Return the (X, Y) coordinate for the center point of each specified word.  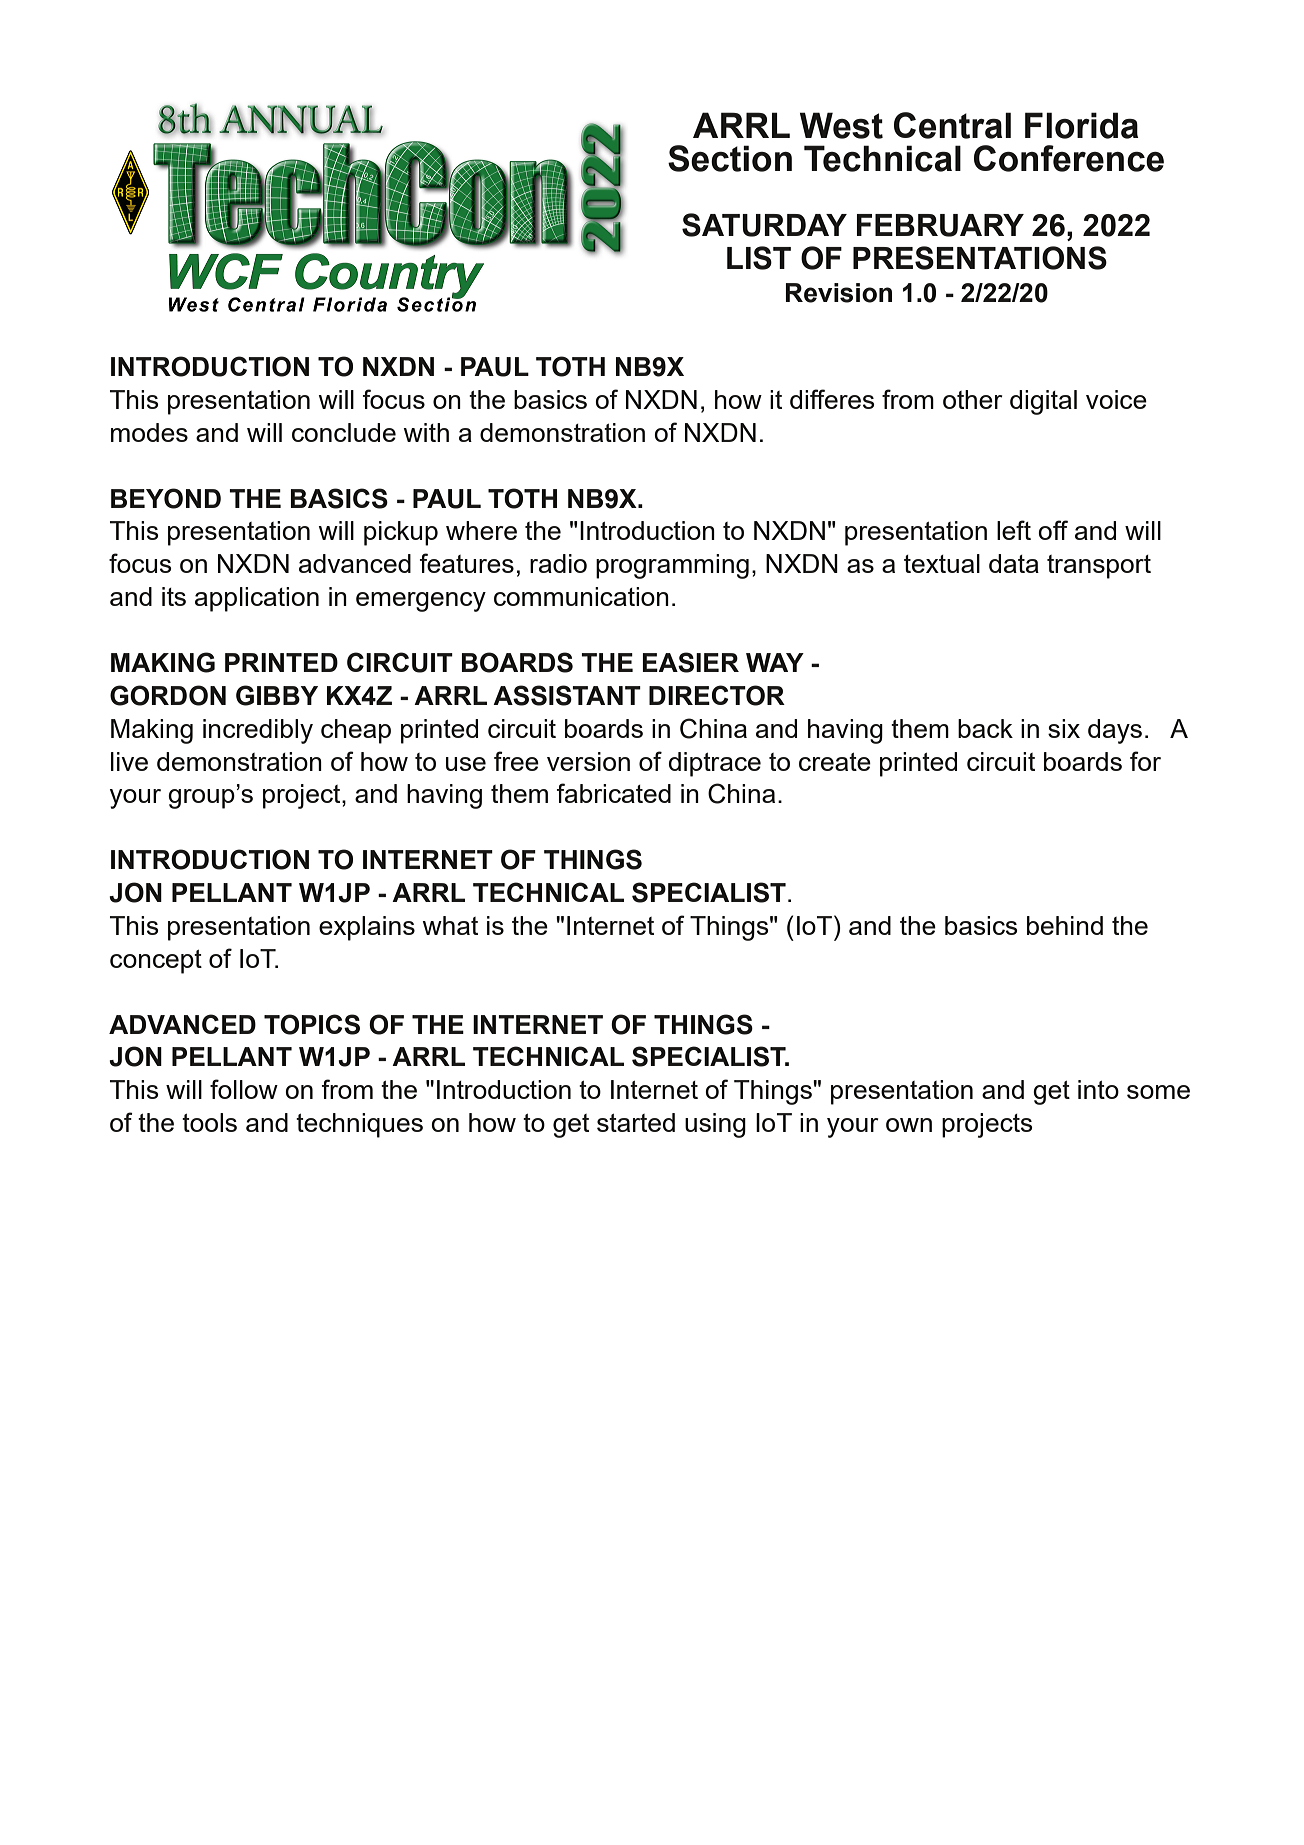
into (1098, 1089)
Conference (1069, 158)
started (636, 1122)
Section (730, 158)
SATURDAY (764, 225)
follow (244, 1089)
